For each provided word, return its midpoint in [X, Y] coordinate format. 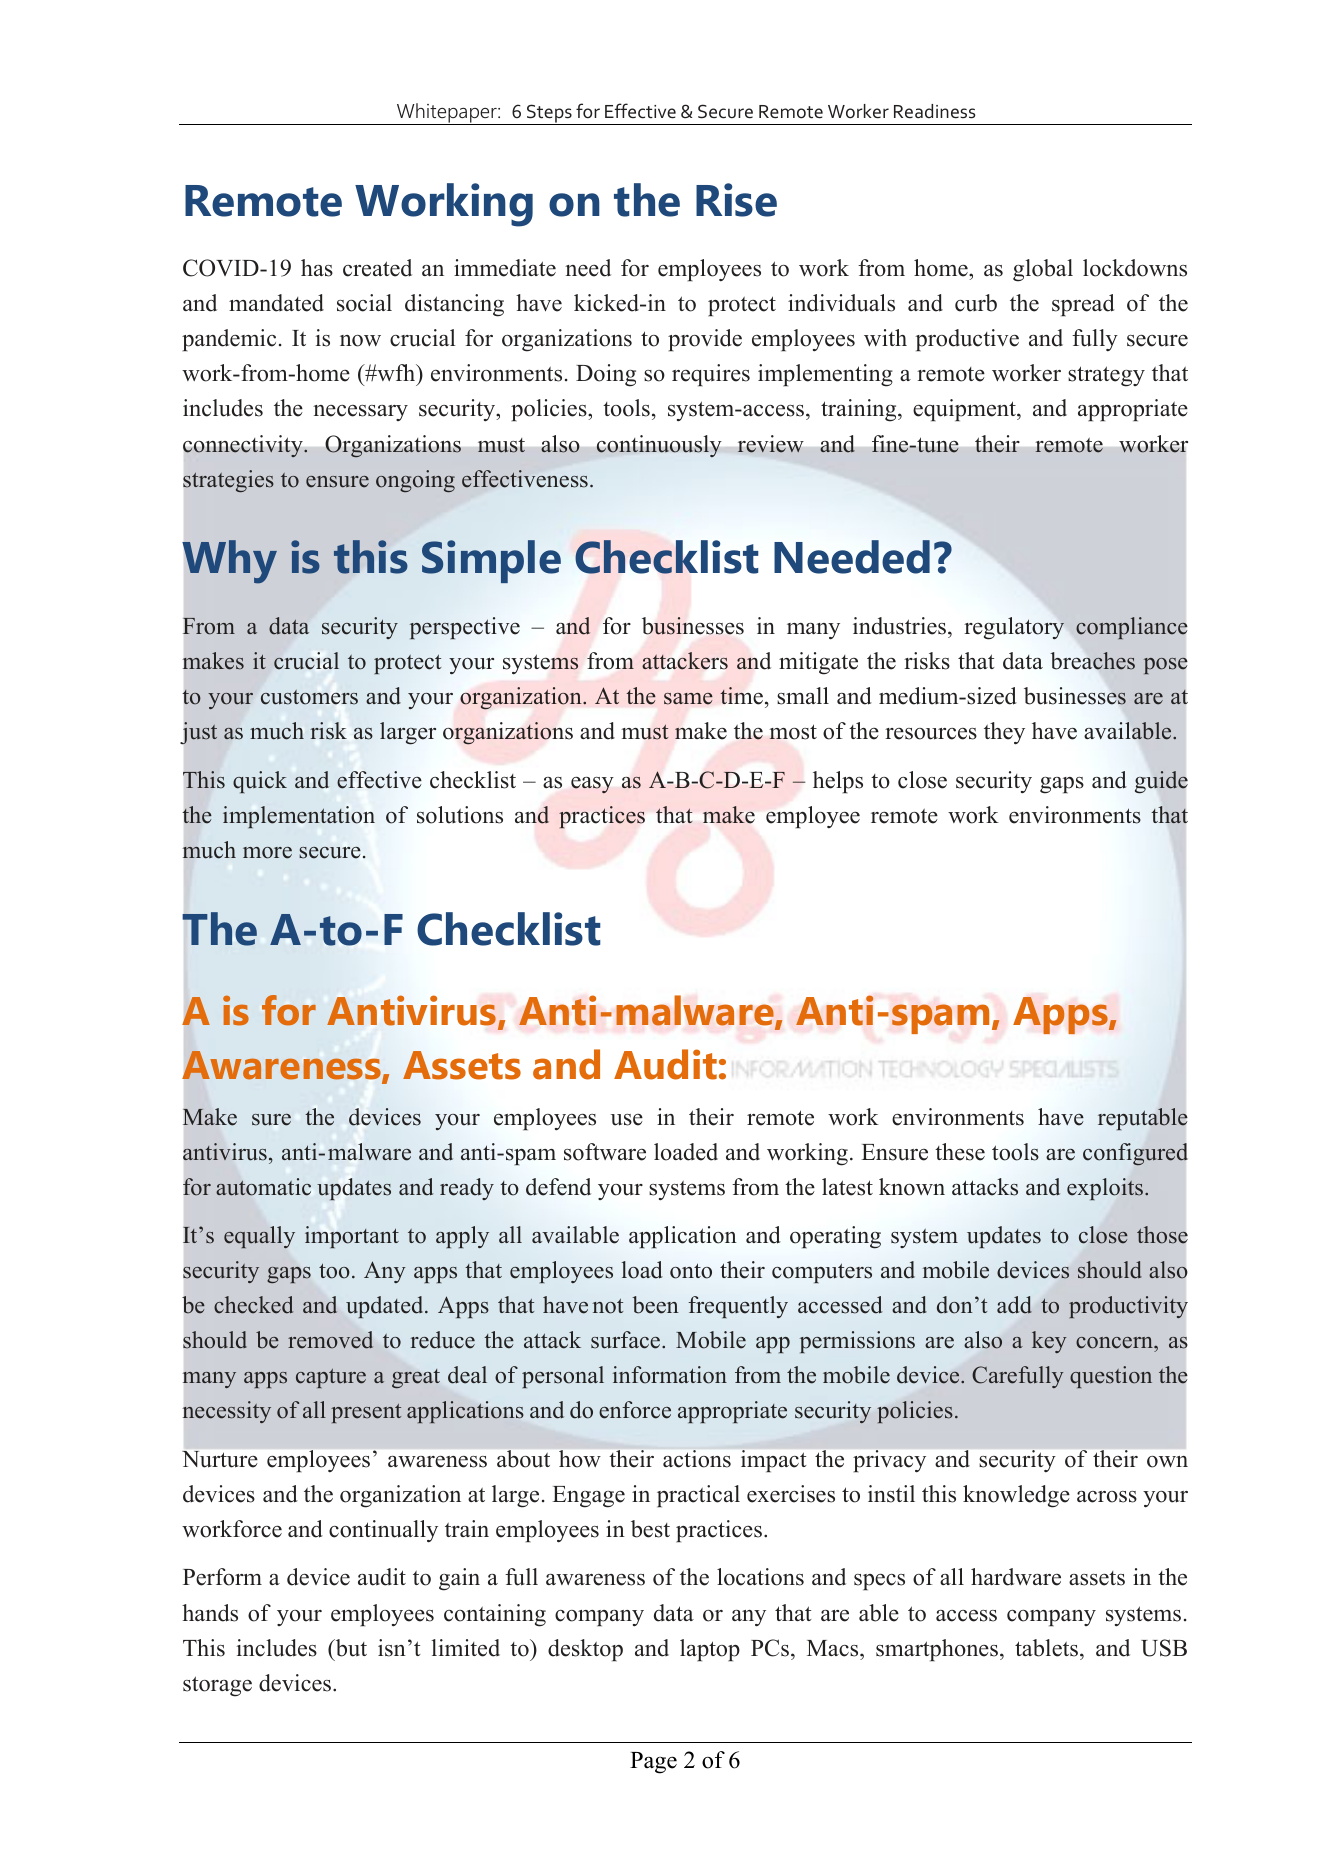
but [350, 1648]
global [1043, 270]
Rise [736, 200]
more [267, 853]
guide [1161, 782]
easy [592, 785]
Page [653, 1763]
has [317, 268]
